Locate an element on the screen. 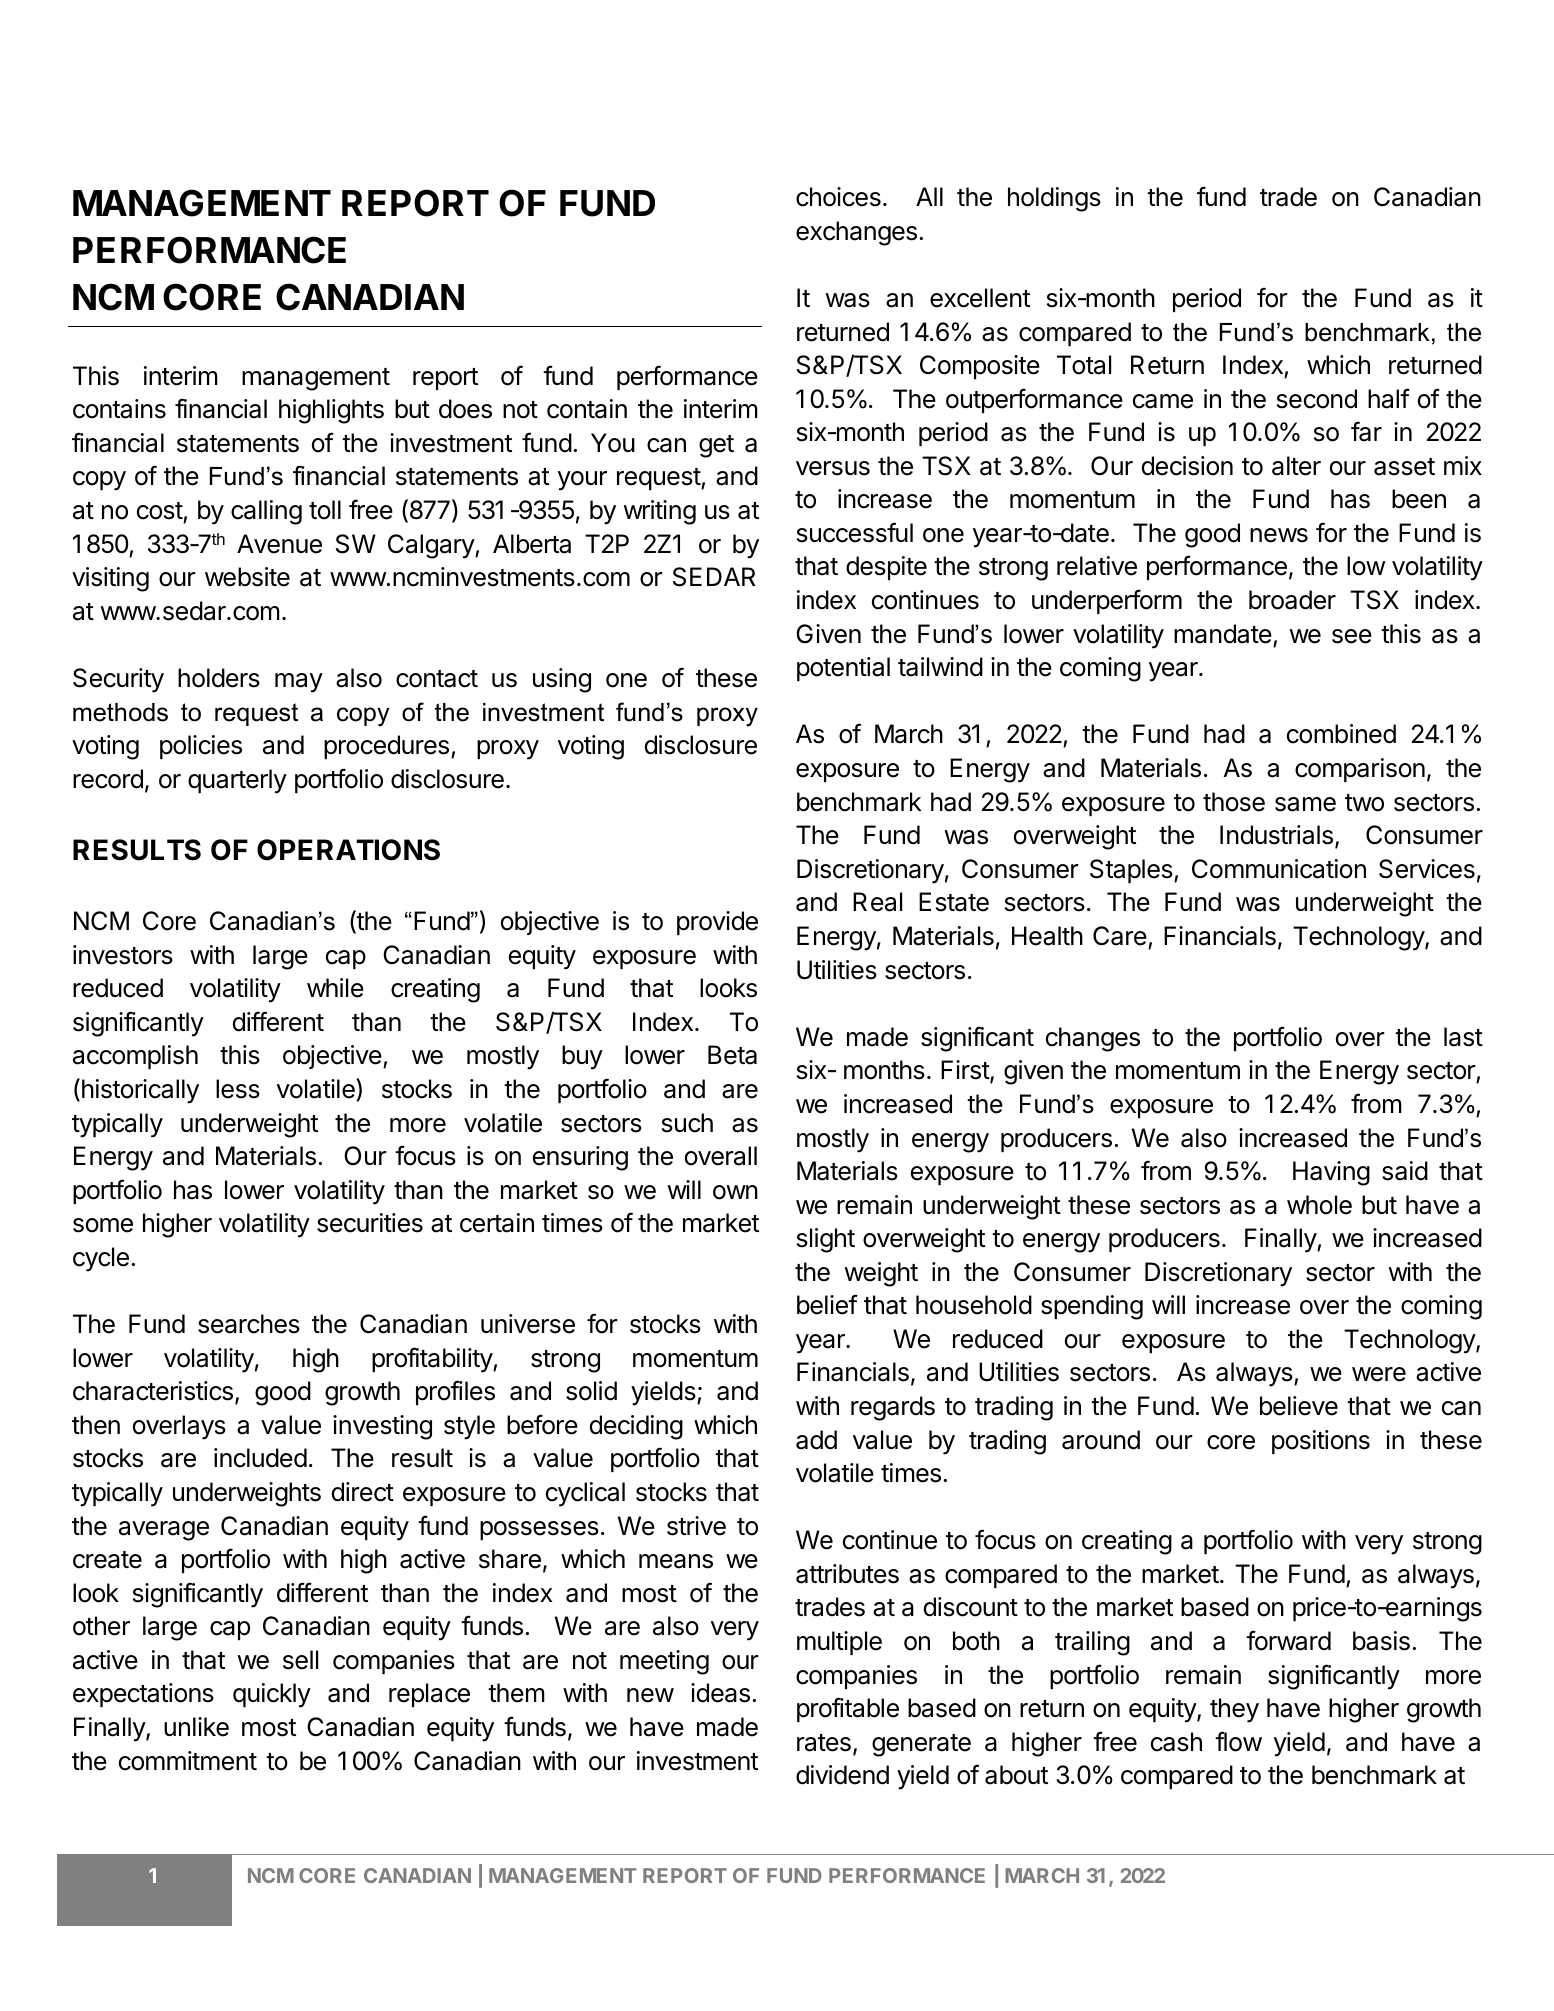 This screenshot has height=2011, width=1554. Industrials is located at coordinates (1276, 835).
